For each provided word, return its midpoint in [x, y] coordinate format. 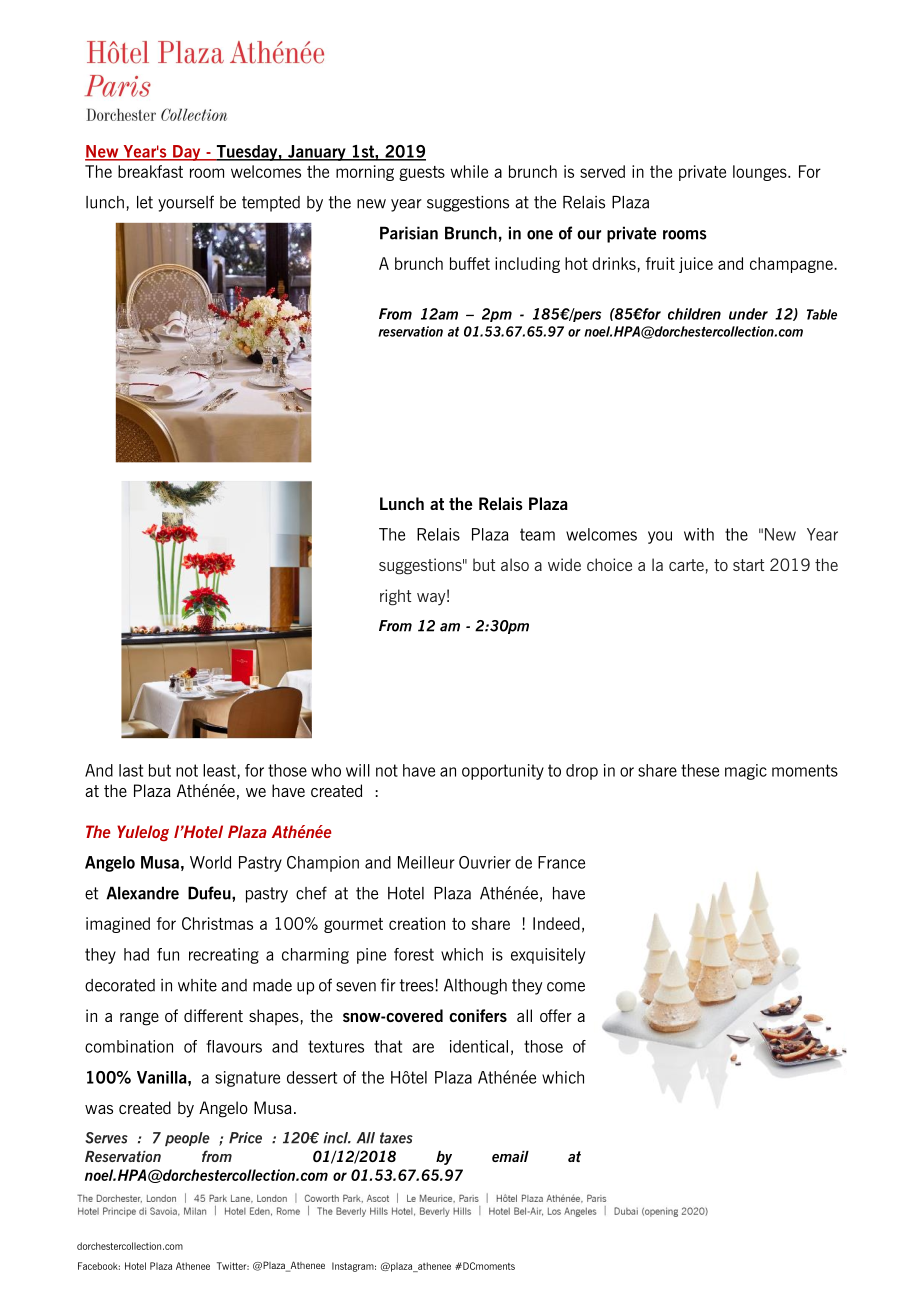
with [699, 534]
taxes [396, 1138]
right [395, 597]
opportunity [503, 772]
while [469, 171]
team [537, 534]
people [187, 1139]
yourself [186, 203]
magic [746, 772]
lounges [761, 173]
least [219, 770]
